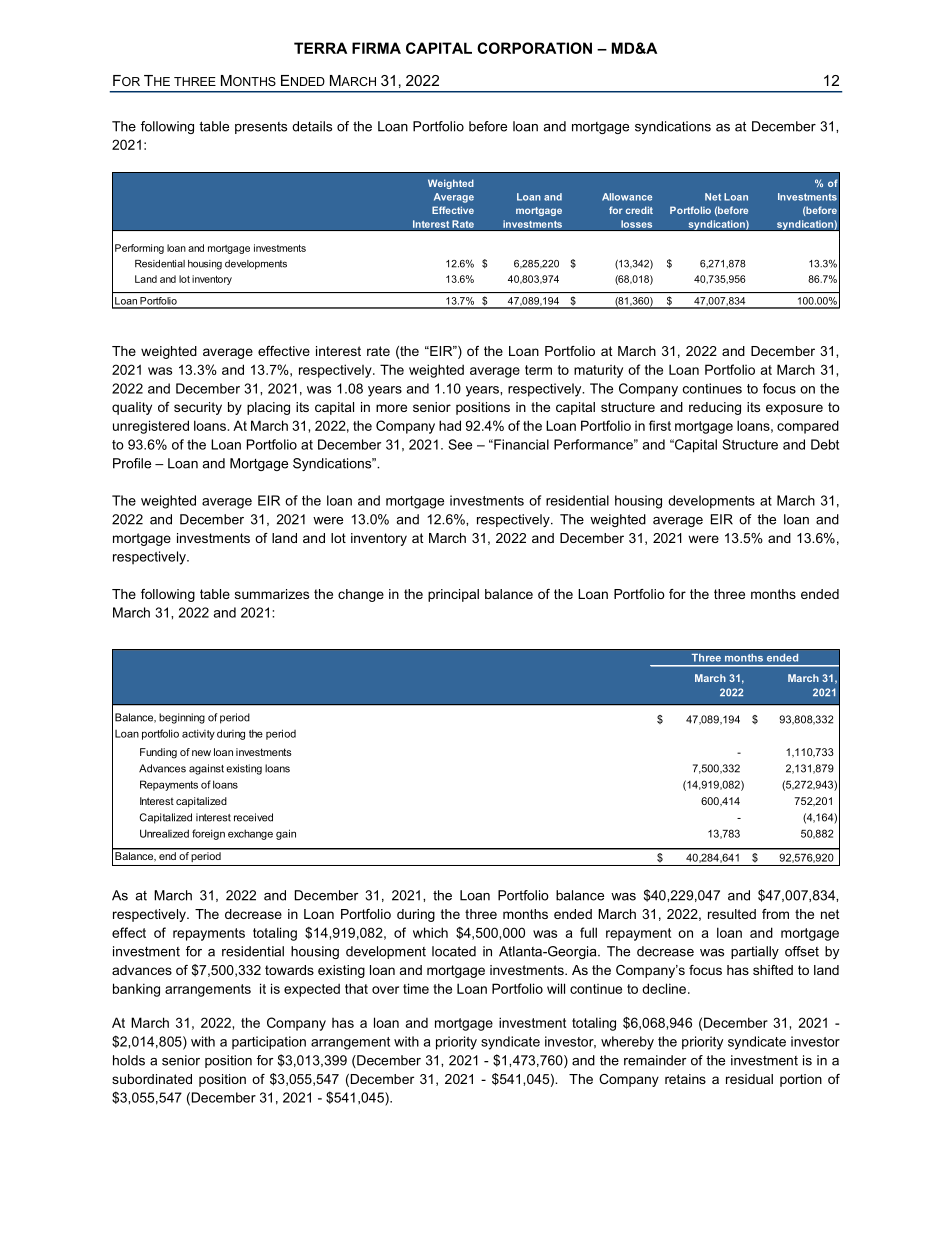  What do you see at coordinates (453, 595) in the image?
I see `principal` at bounding box center [453, 595].
